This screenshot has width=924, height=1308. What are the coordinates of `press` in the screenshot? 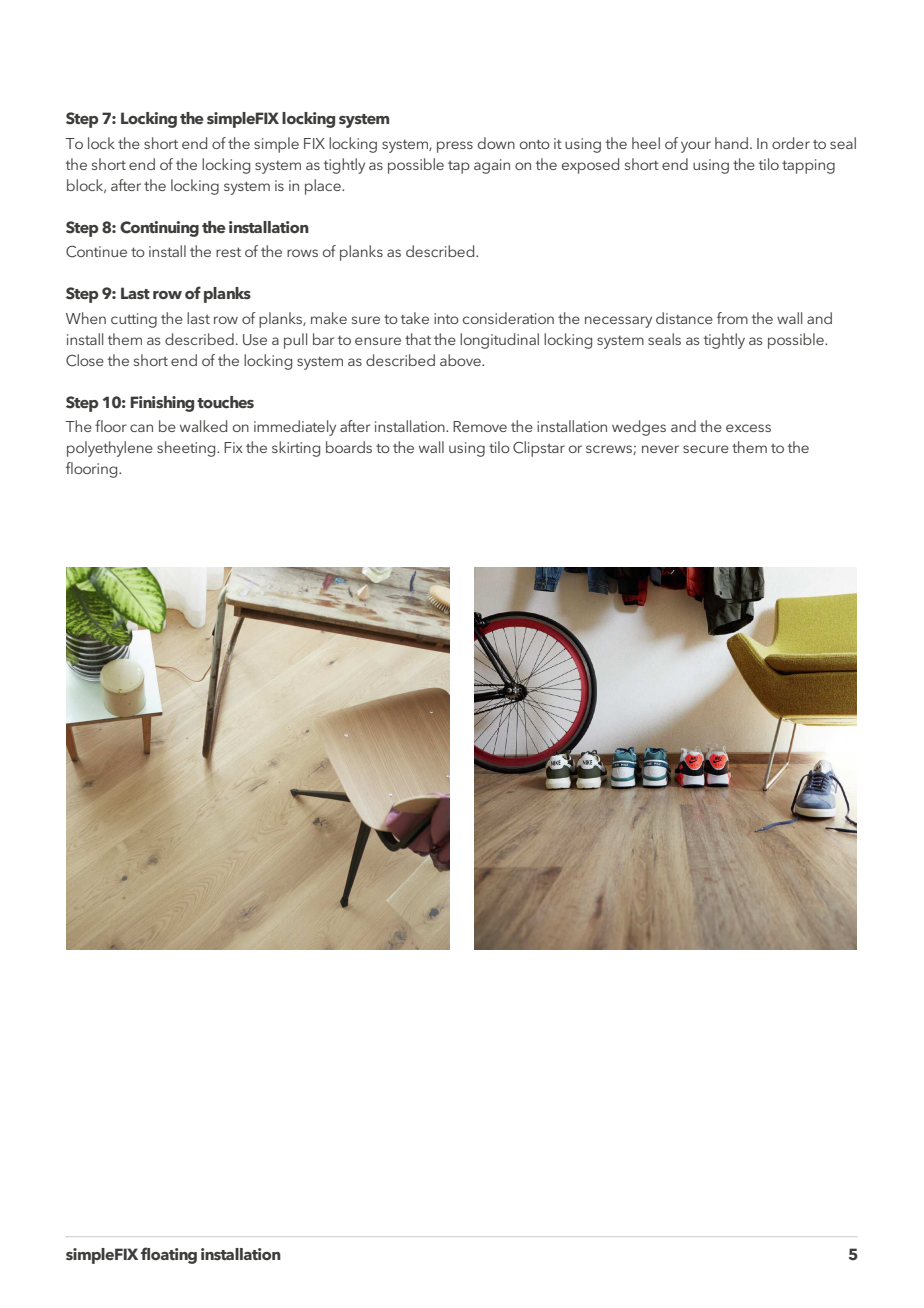 It's located at (455, 147).
